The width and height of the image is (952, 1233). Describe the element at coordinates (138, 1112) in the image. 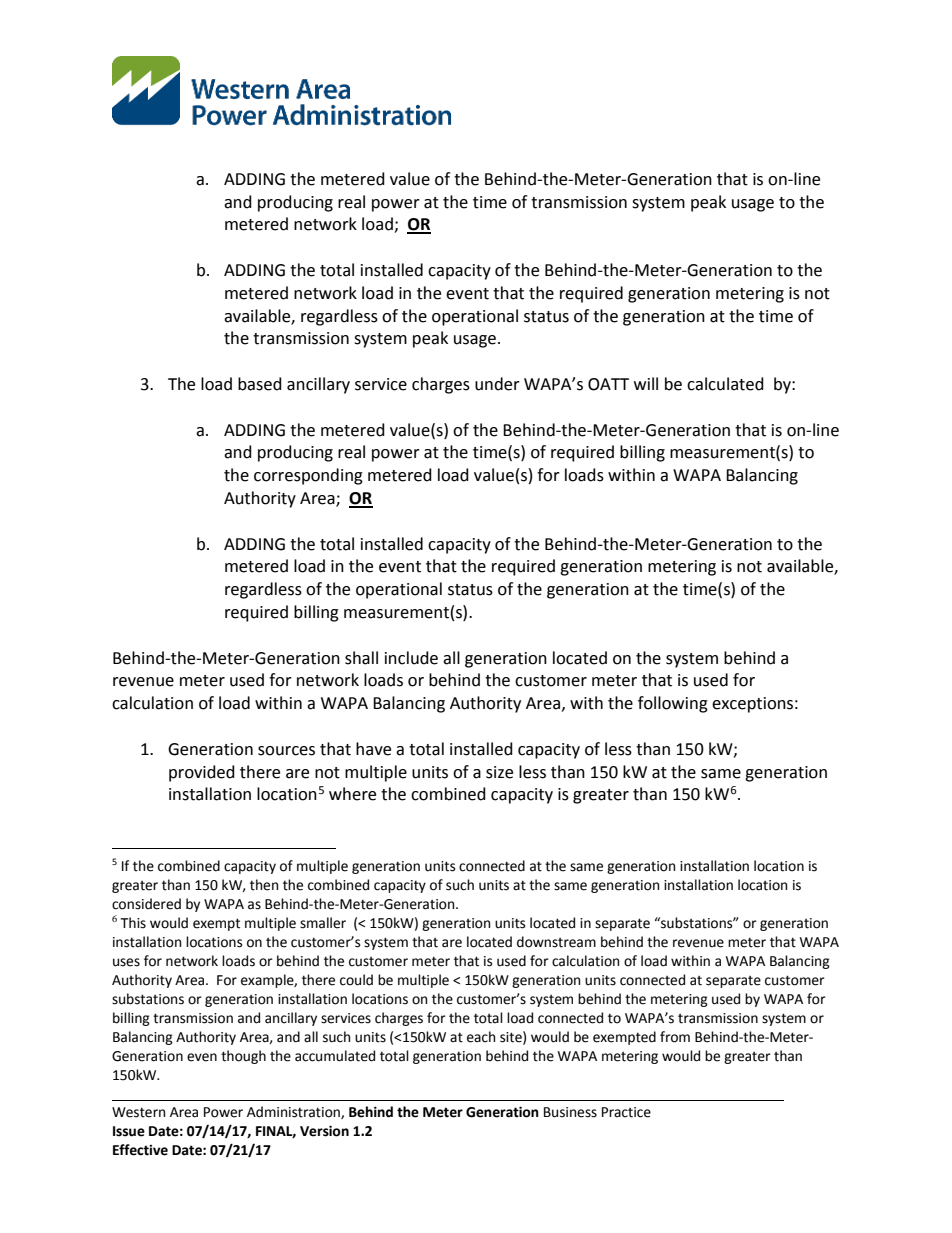

I see `Western` at that location.
